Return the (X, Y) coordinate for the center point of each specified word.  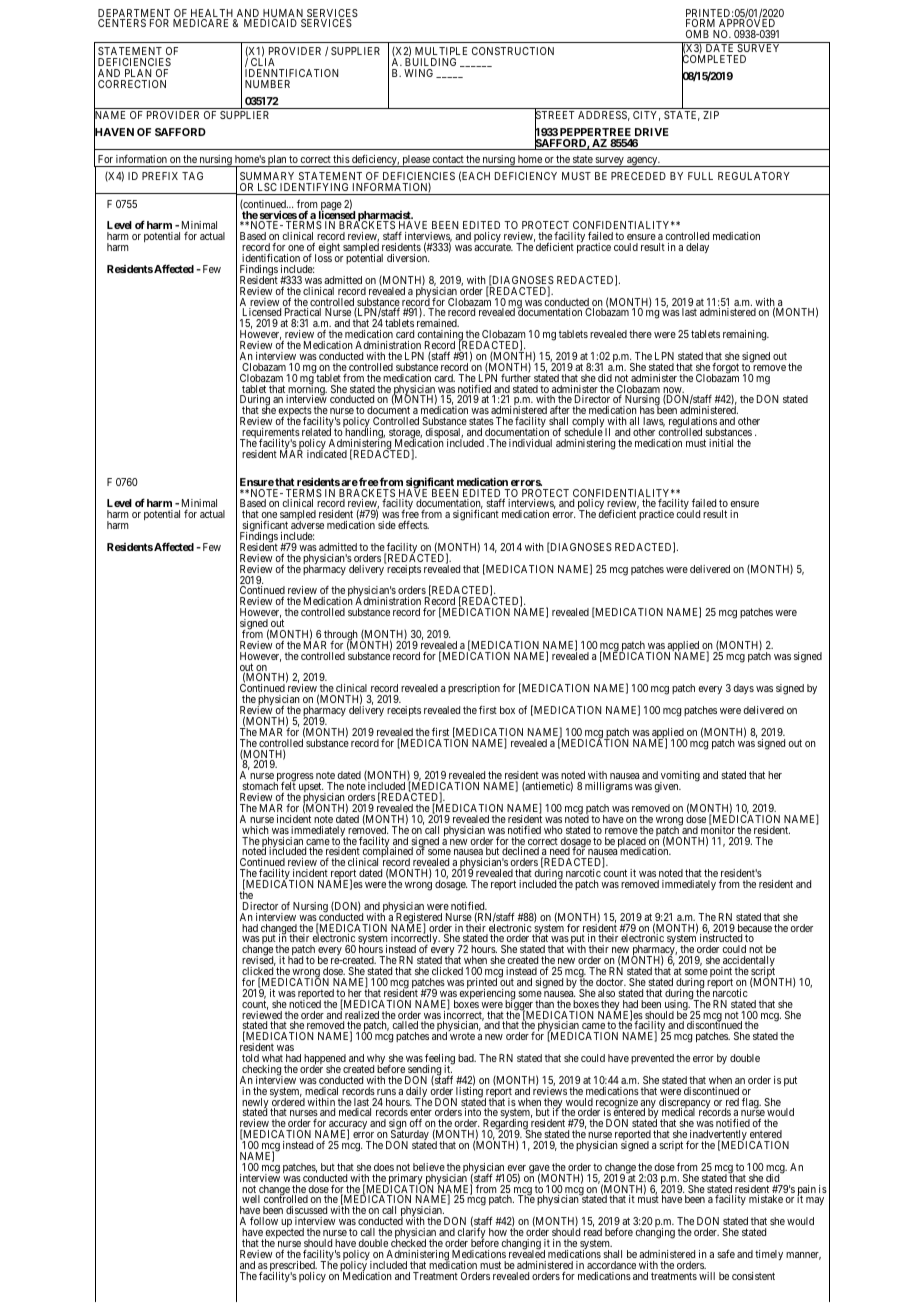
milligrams (609, 787)
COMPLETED (714, 60)
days (743, 689)
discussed (306, 1210)
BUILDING (430, 62)
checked (408, 1243)
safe (726, 1253)
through (340, 636)
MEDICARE (200, 23)
